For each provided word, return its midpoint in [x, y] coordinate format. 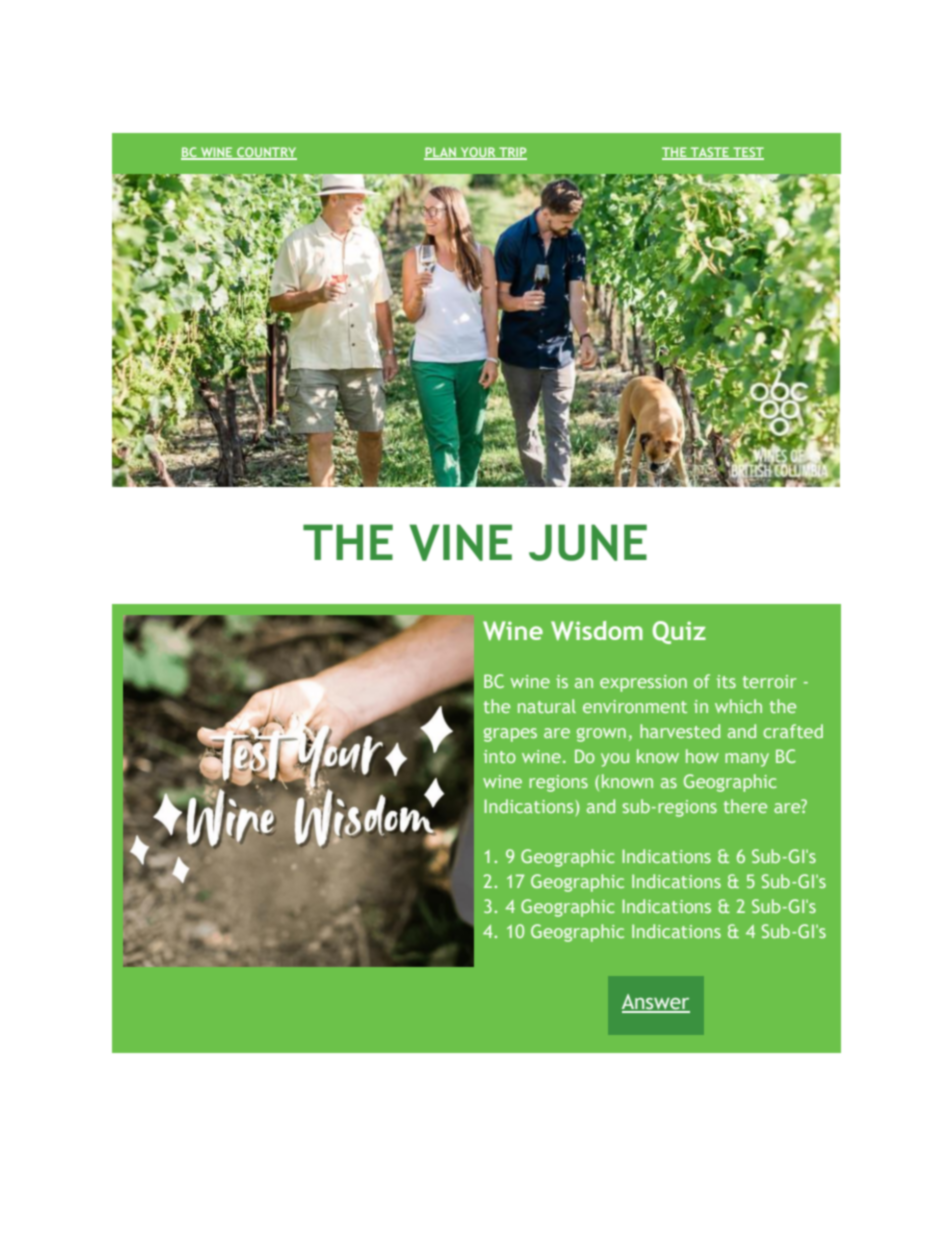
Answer [656, 1003]
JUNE [588, 542]
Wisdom [597, 630]
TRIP [512, 153]
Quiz [679, 632]
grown [601, 735]
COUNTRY [266, 153]
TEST [747, 153]
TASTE [709, 153]
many [747, 760]
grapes [510, 735]
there [745, 806]
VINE [460, 542]
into [500, 756]
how [702, 756]
